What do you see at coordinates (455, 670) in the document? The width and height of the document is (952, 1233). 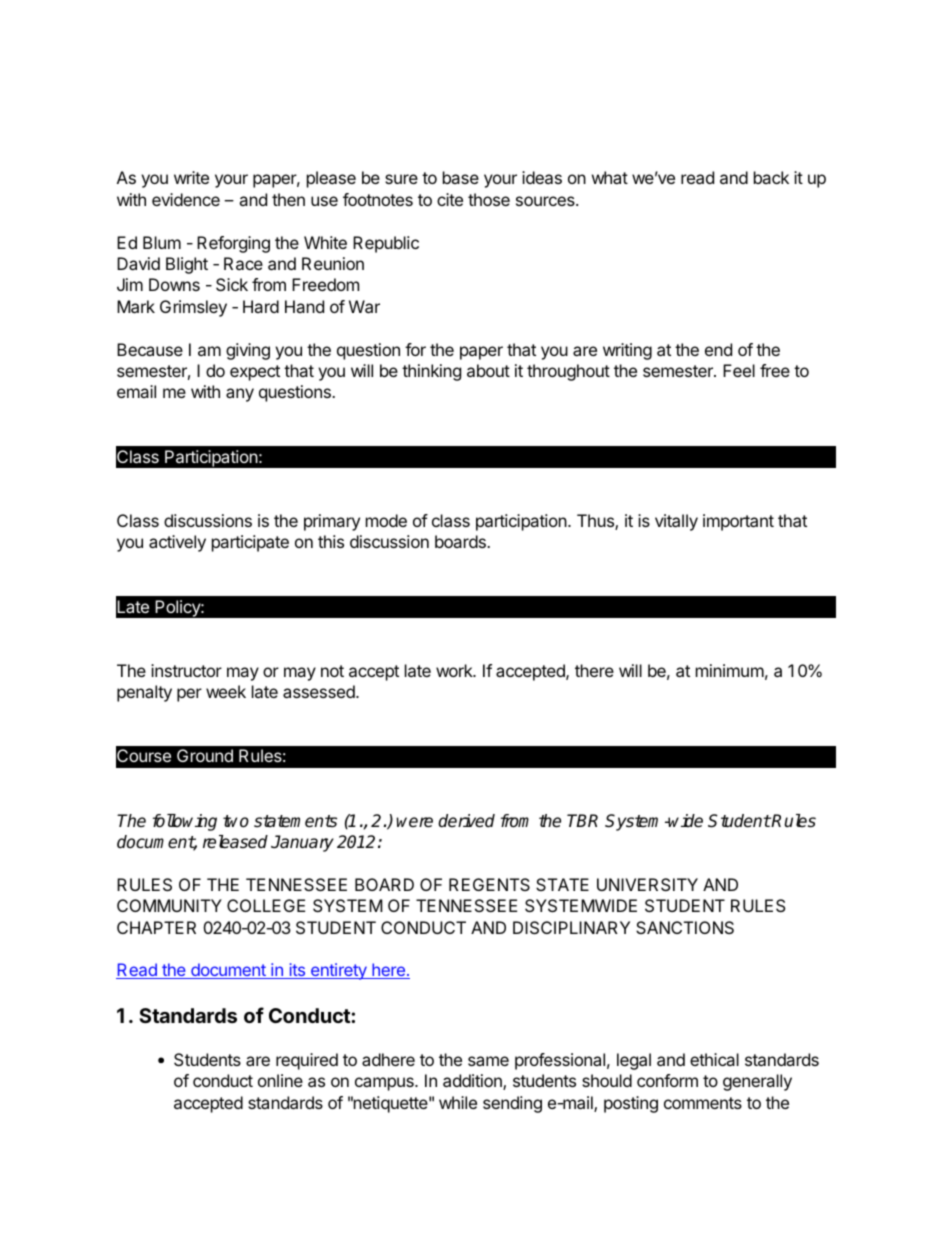 I see `work` at bounding box center [455, 670].
